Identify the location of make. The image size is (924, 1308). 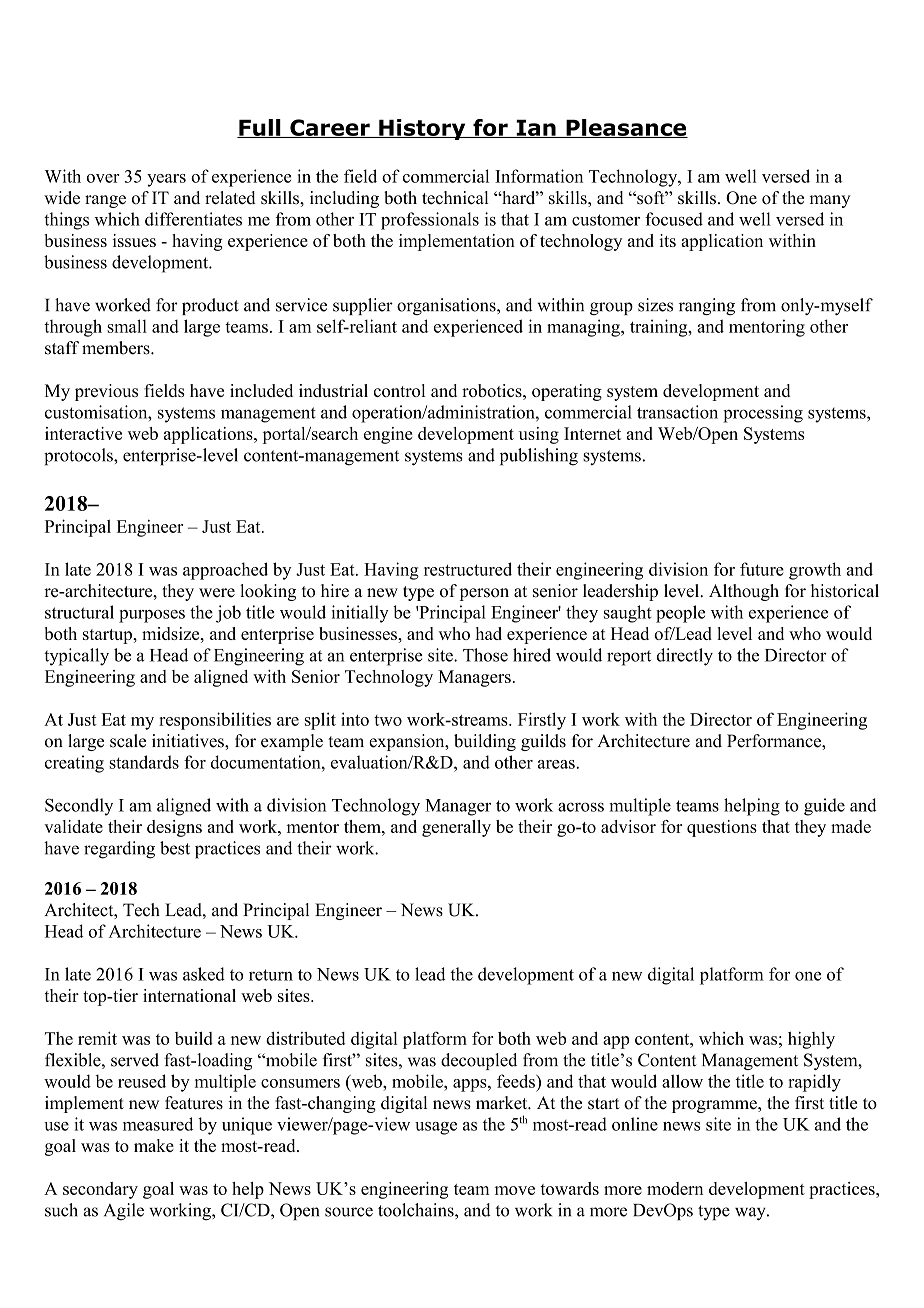
(154, 1145).
